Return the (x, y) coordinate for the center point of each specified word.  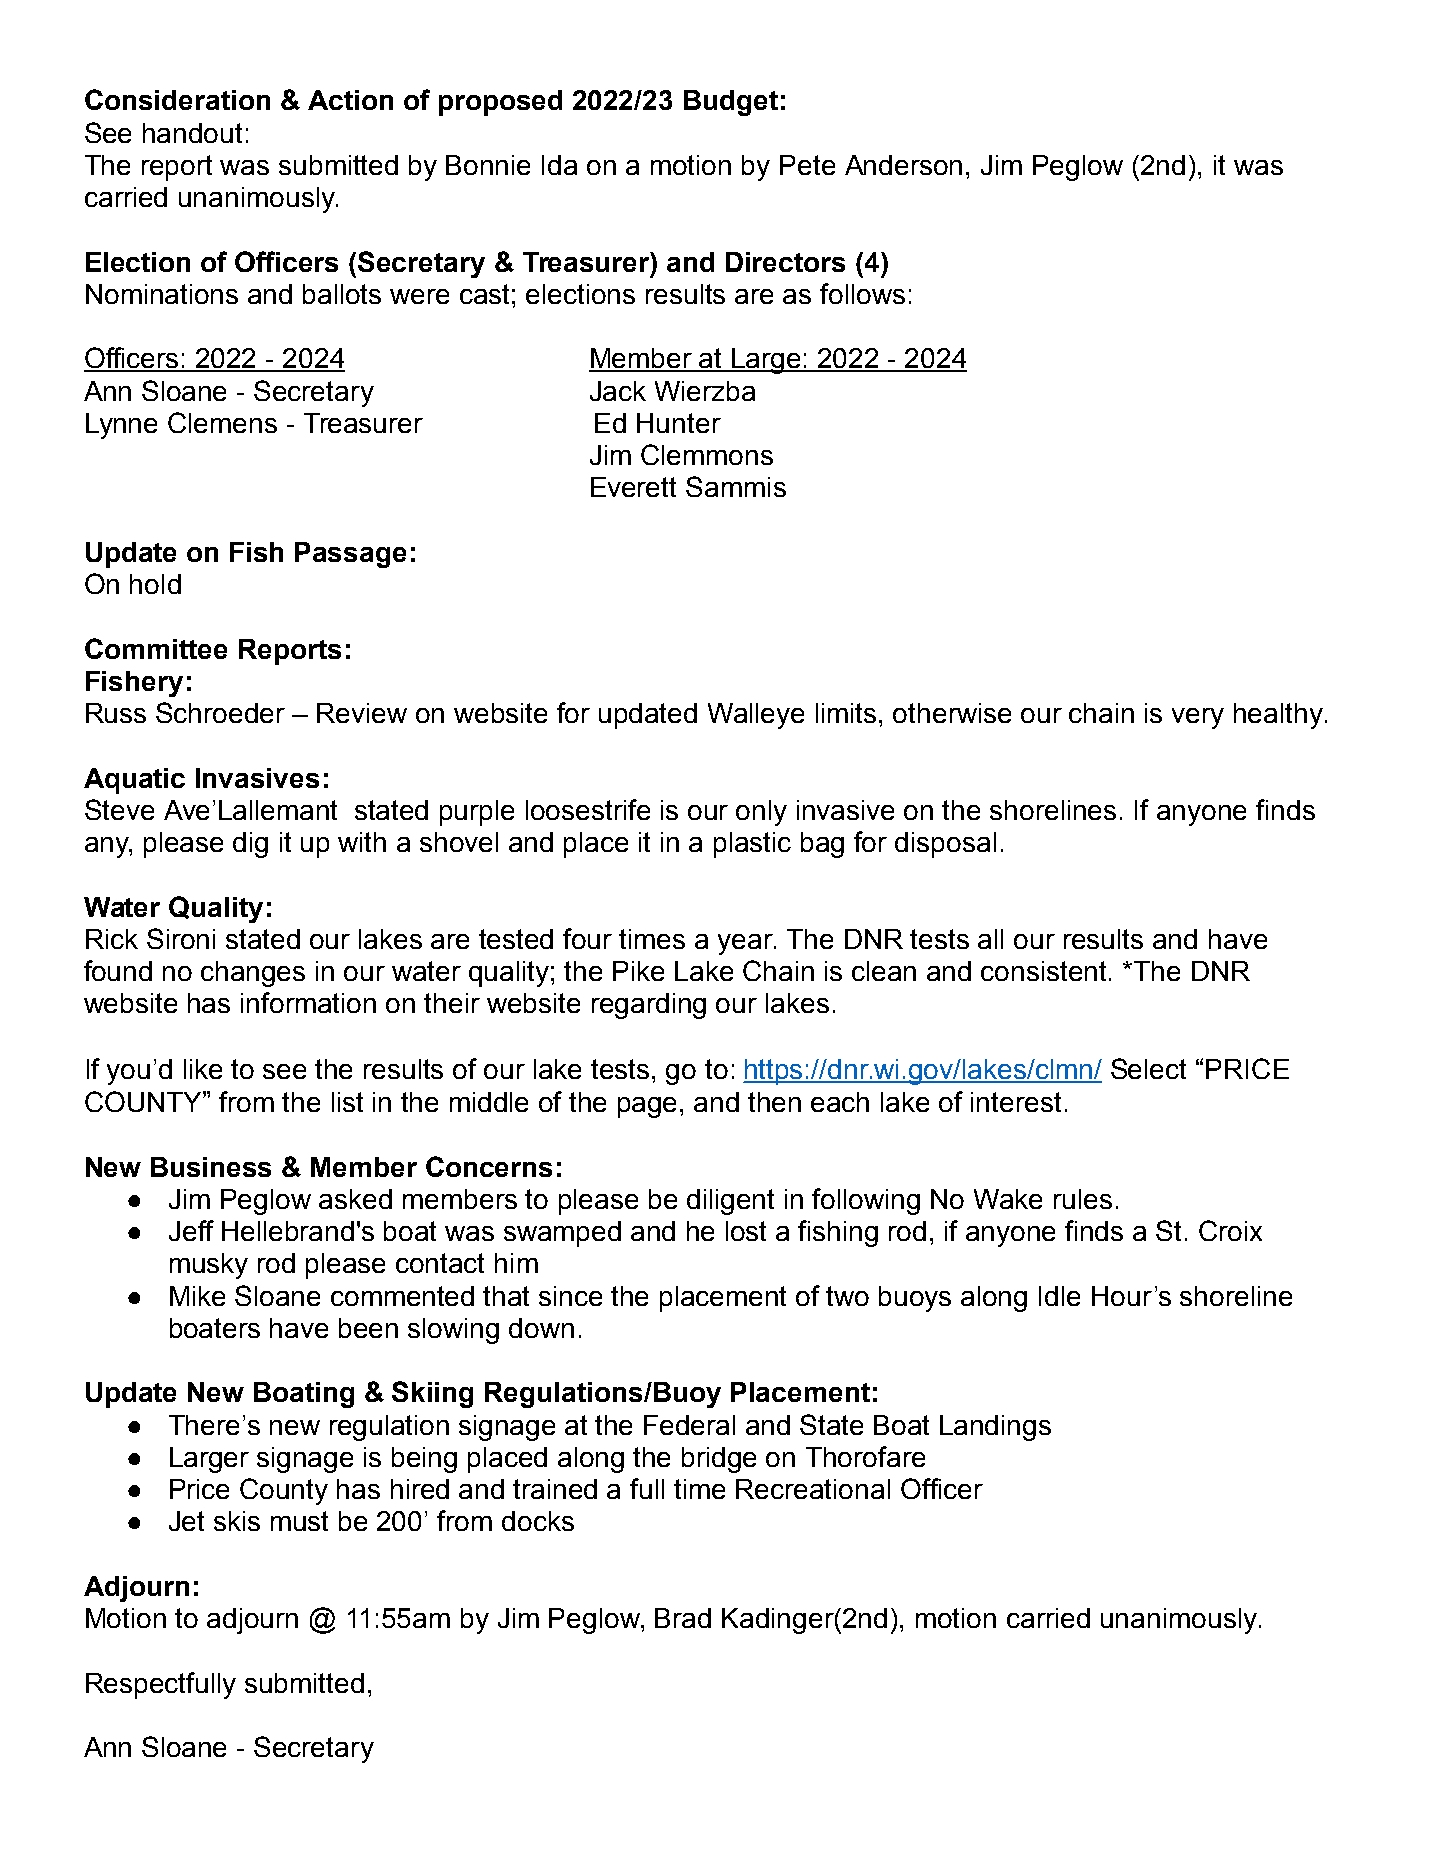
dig (250, 845)
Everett (633, 487)
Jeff (191, 1230)
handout (192, 133)
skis (237, 1521)
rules (1083, 1199)
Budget (731, 103)
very (1198, 718)
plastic (752, 845)
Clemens (222, 422)
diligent (730, 1202)
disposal (945, 845)
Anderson (903, 165)
